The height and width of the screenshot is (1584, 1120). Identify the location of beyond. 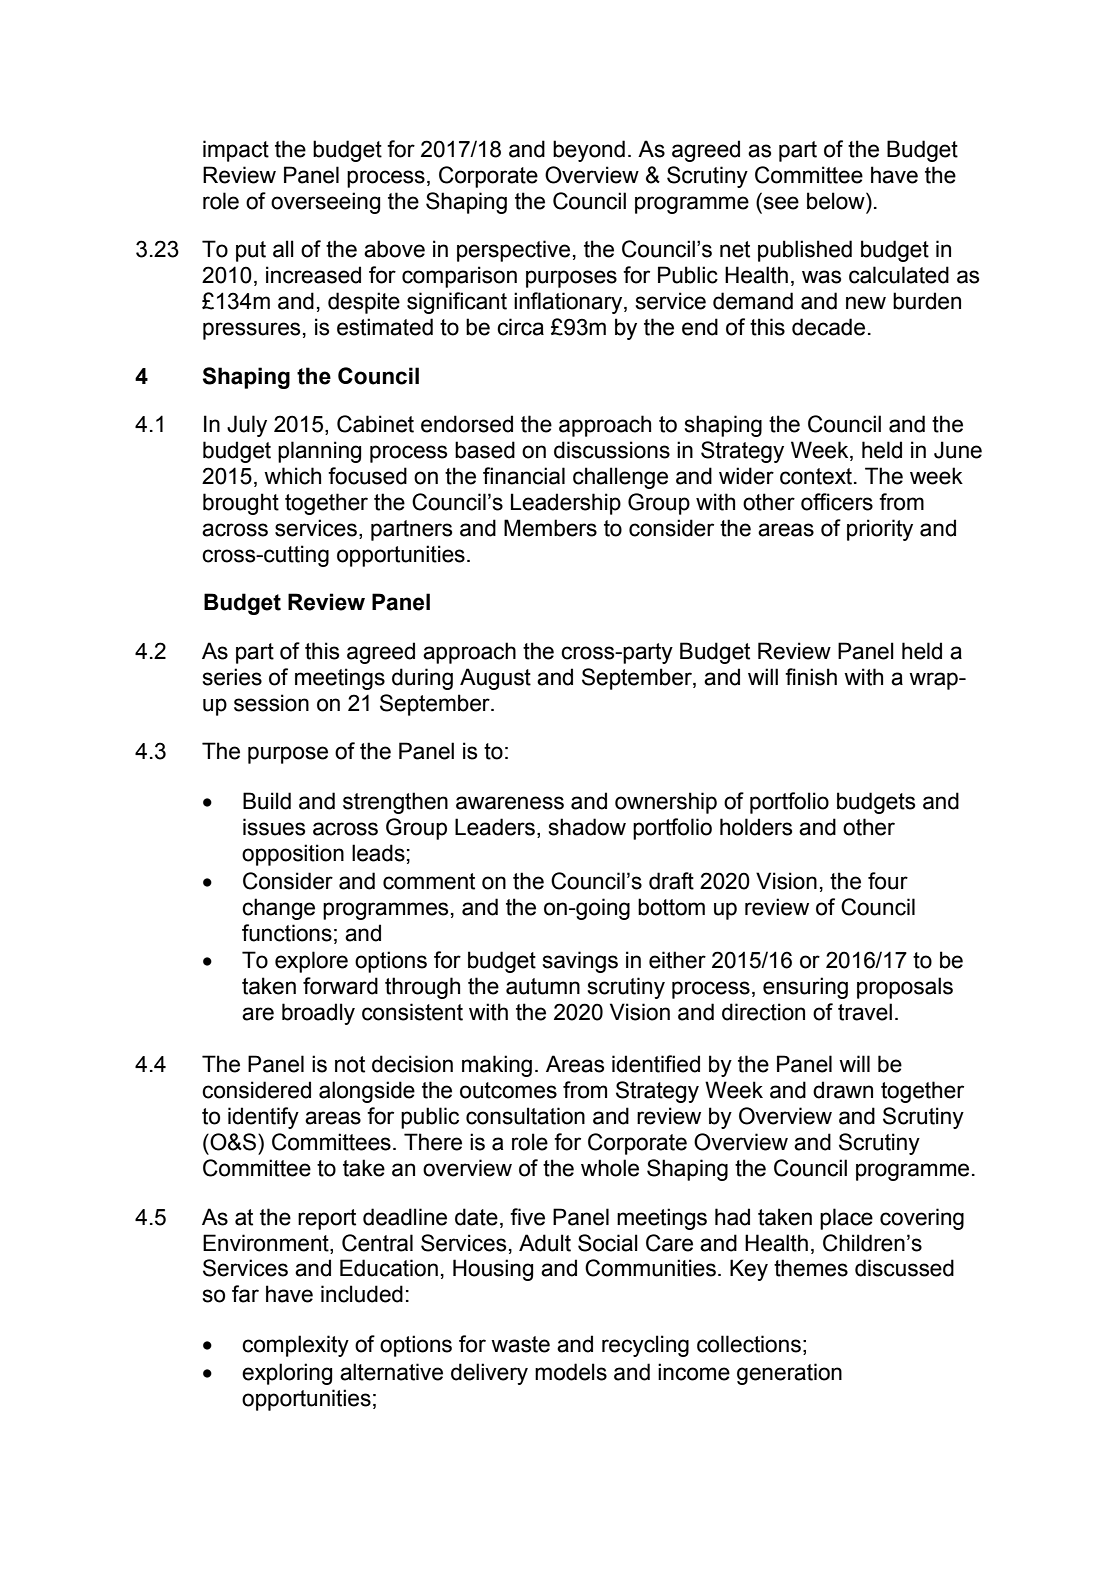
(589, 151).
